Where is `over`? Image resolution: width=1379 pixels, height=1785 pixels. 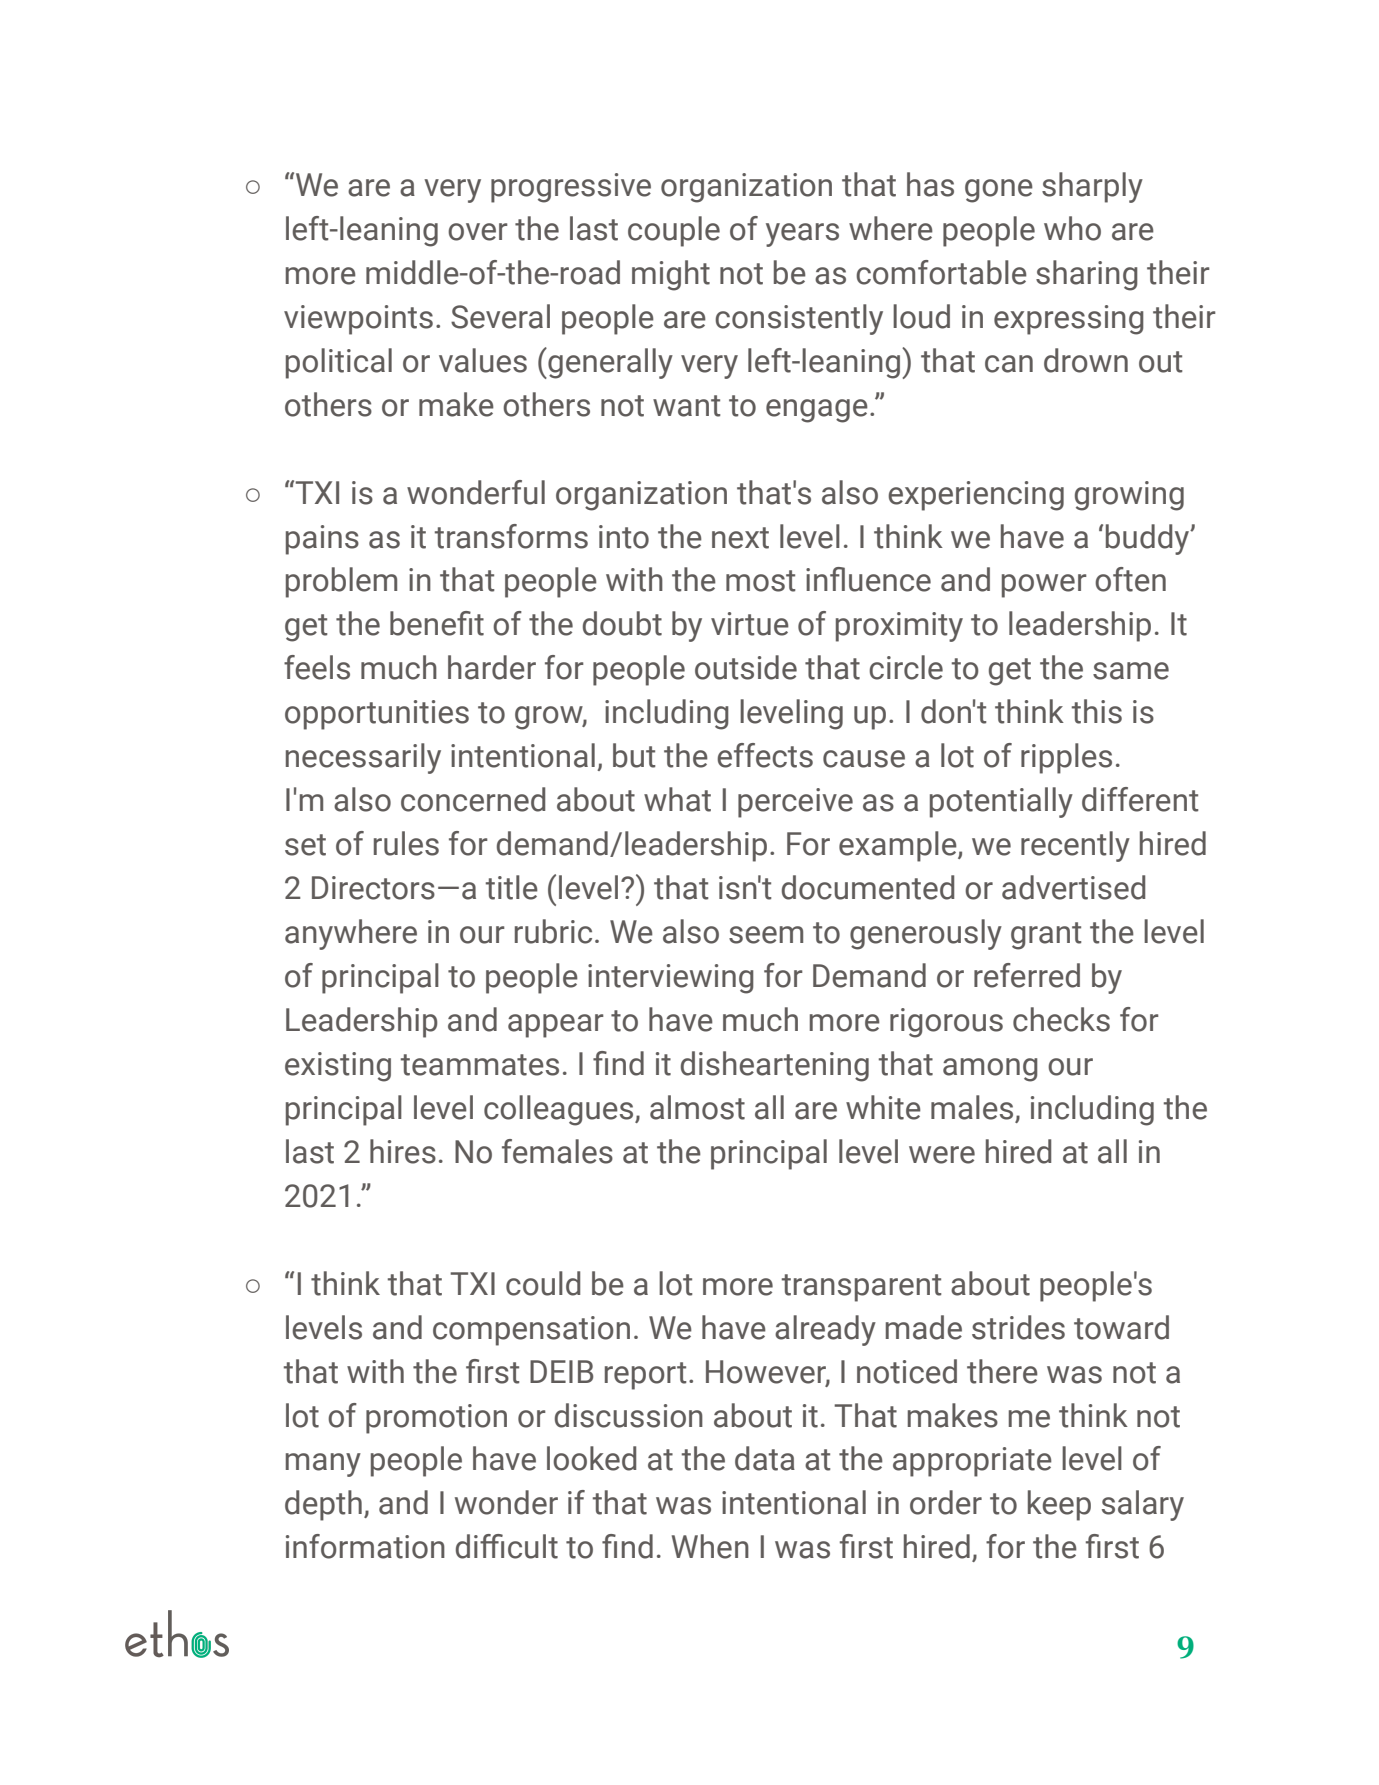
over is located at coordinates (478, 232).
